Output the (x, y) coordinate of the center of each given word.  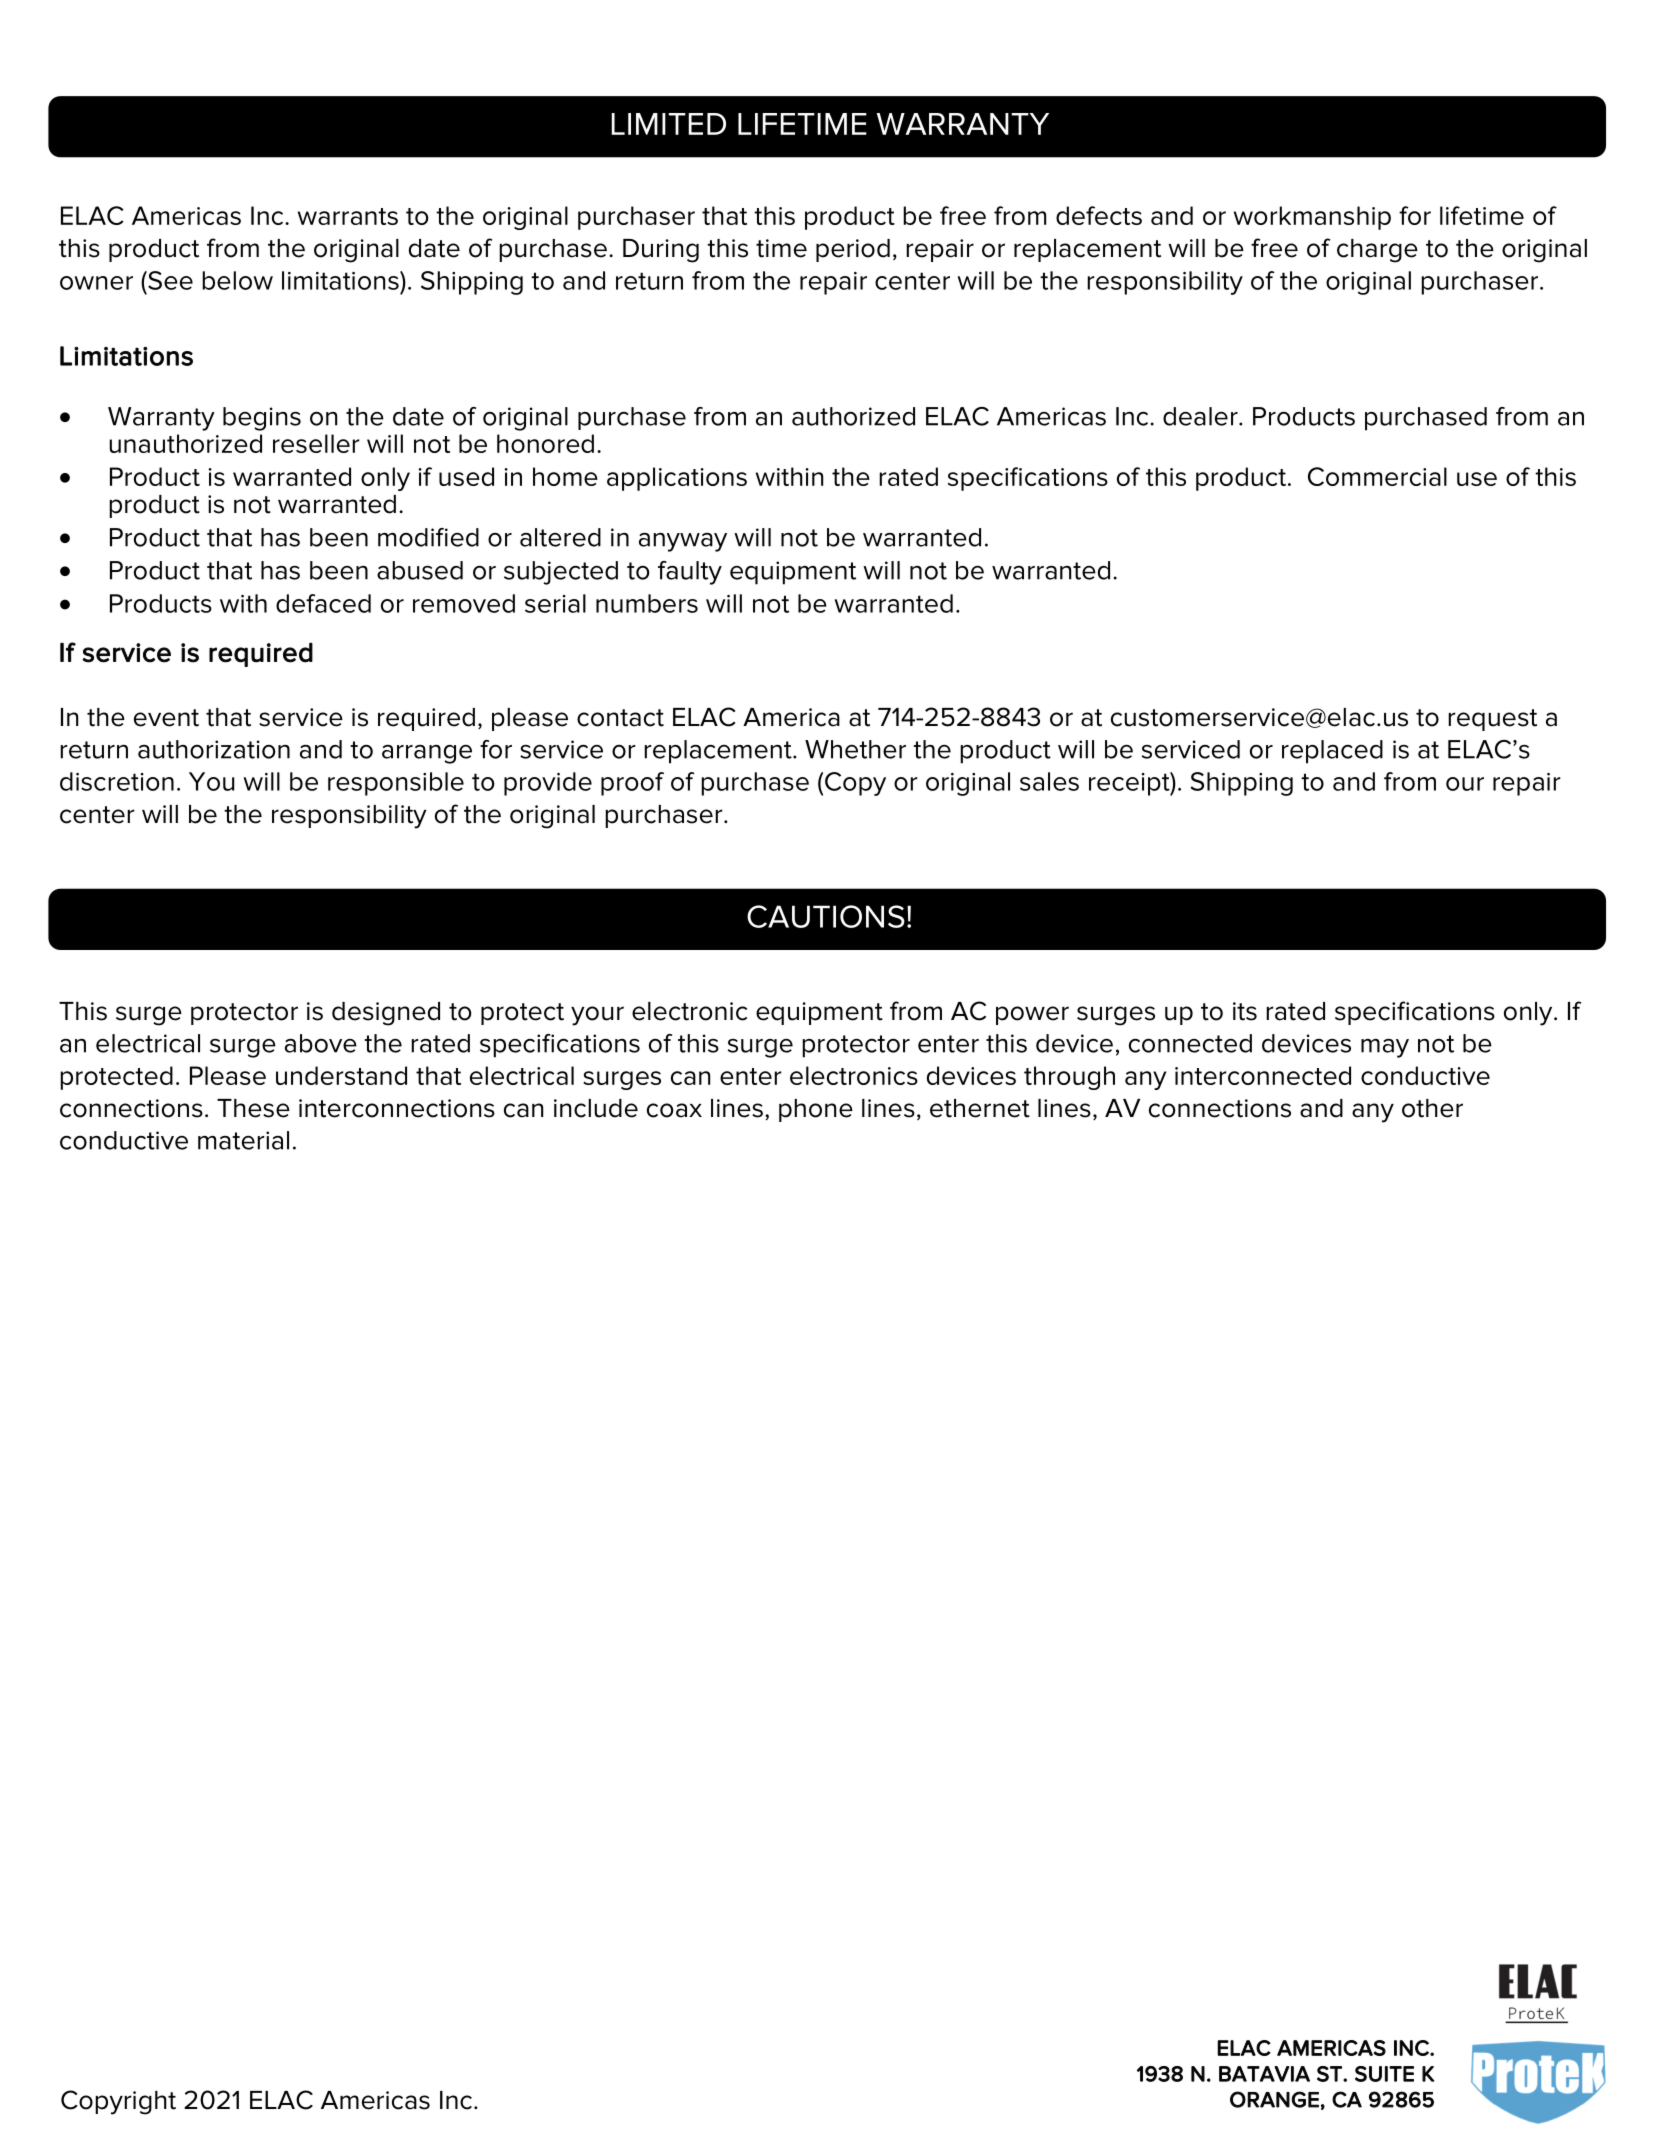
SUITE (1384, 2074)
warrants (348, 216)
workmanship (1312, 218)
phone (816, 1110)
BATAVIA (1264, 2074)
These (253, 1108)
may (1385, 1048)
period (853, 250)
